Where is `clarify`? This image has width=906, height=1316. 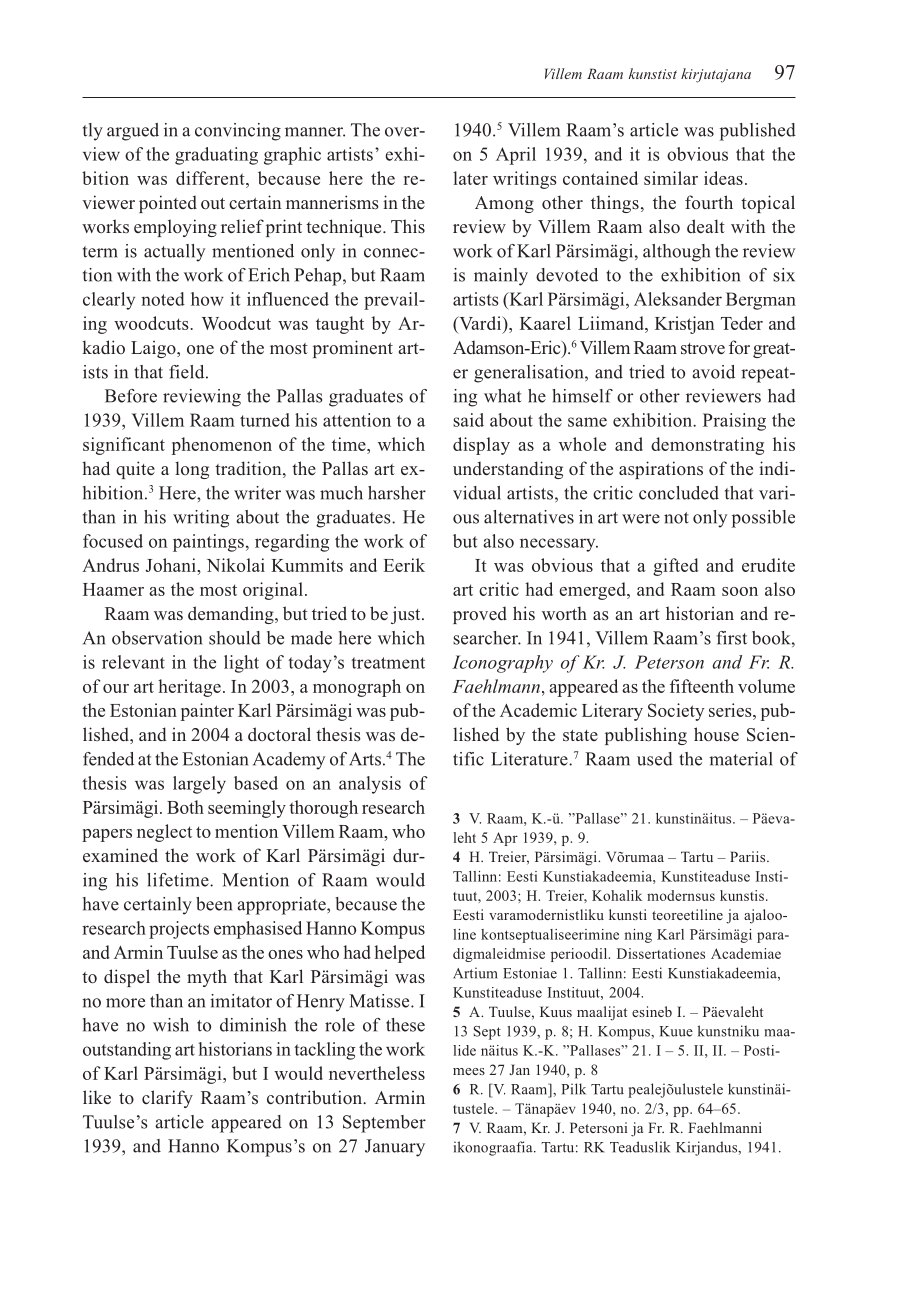
clarify is located at coordinates (167, 1099).
